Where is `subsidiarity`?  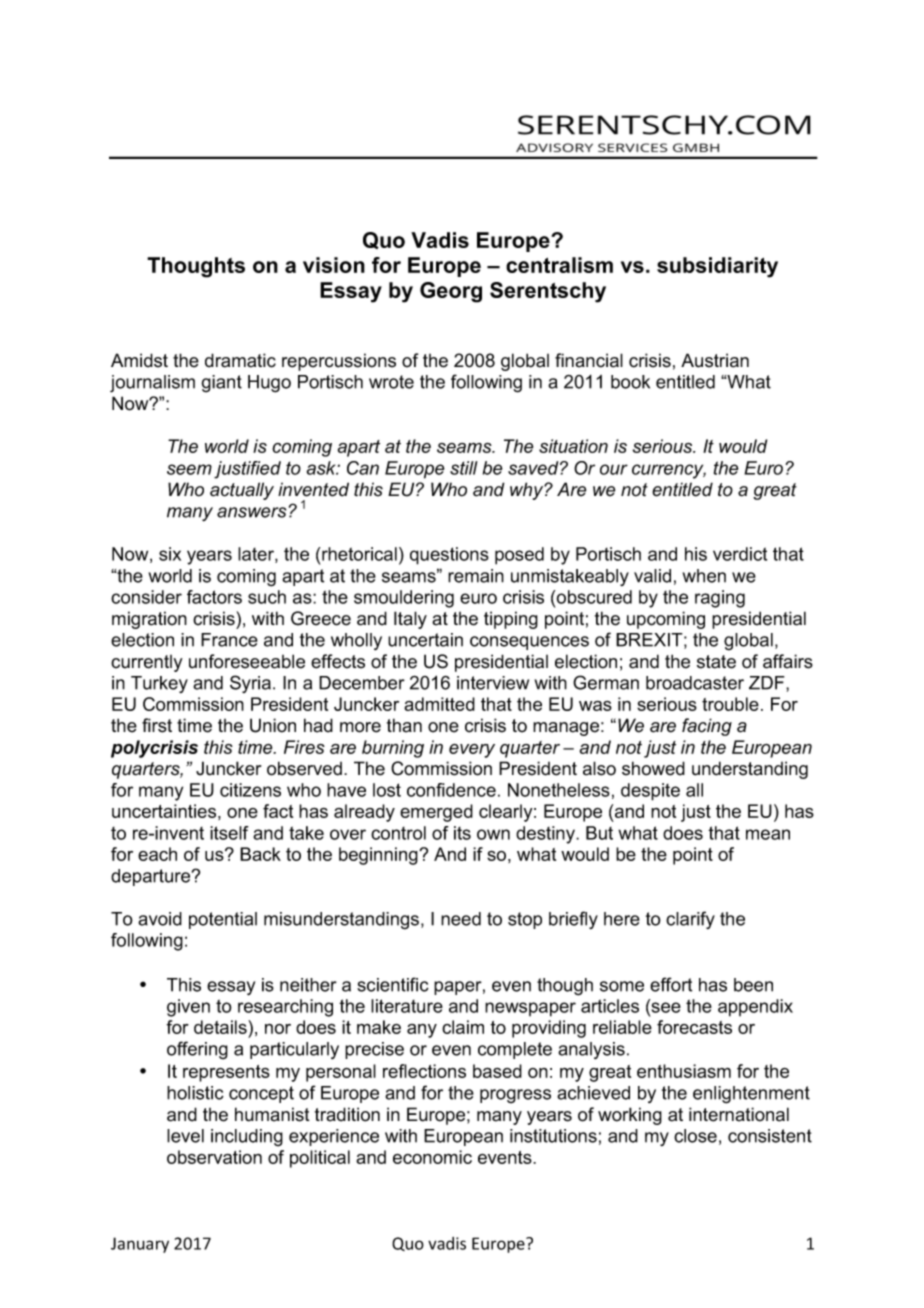 subsidiarity is located at coordinates (717, 267).
